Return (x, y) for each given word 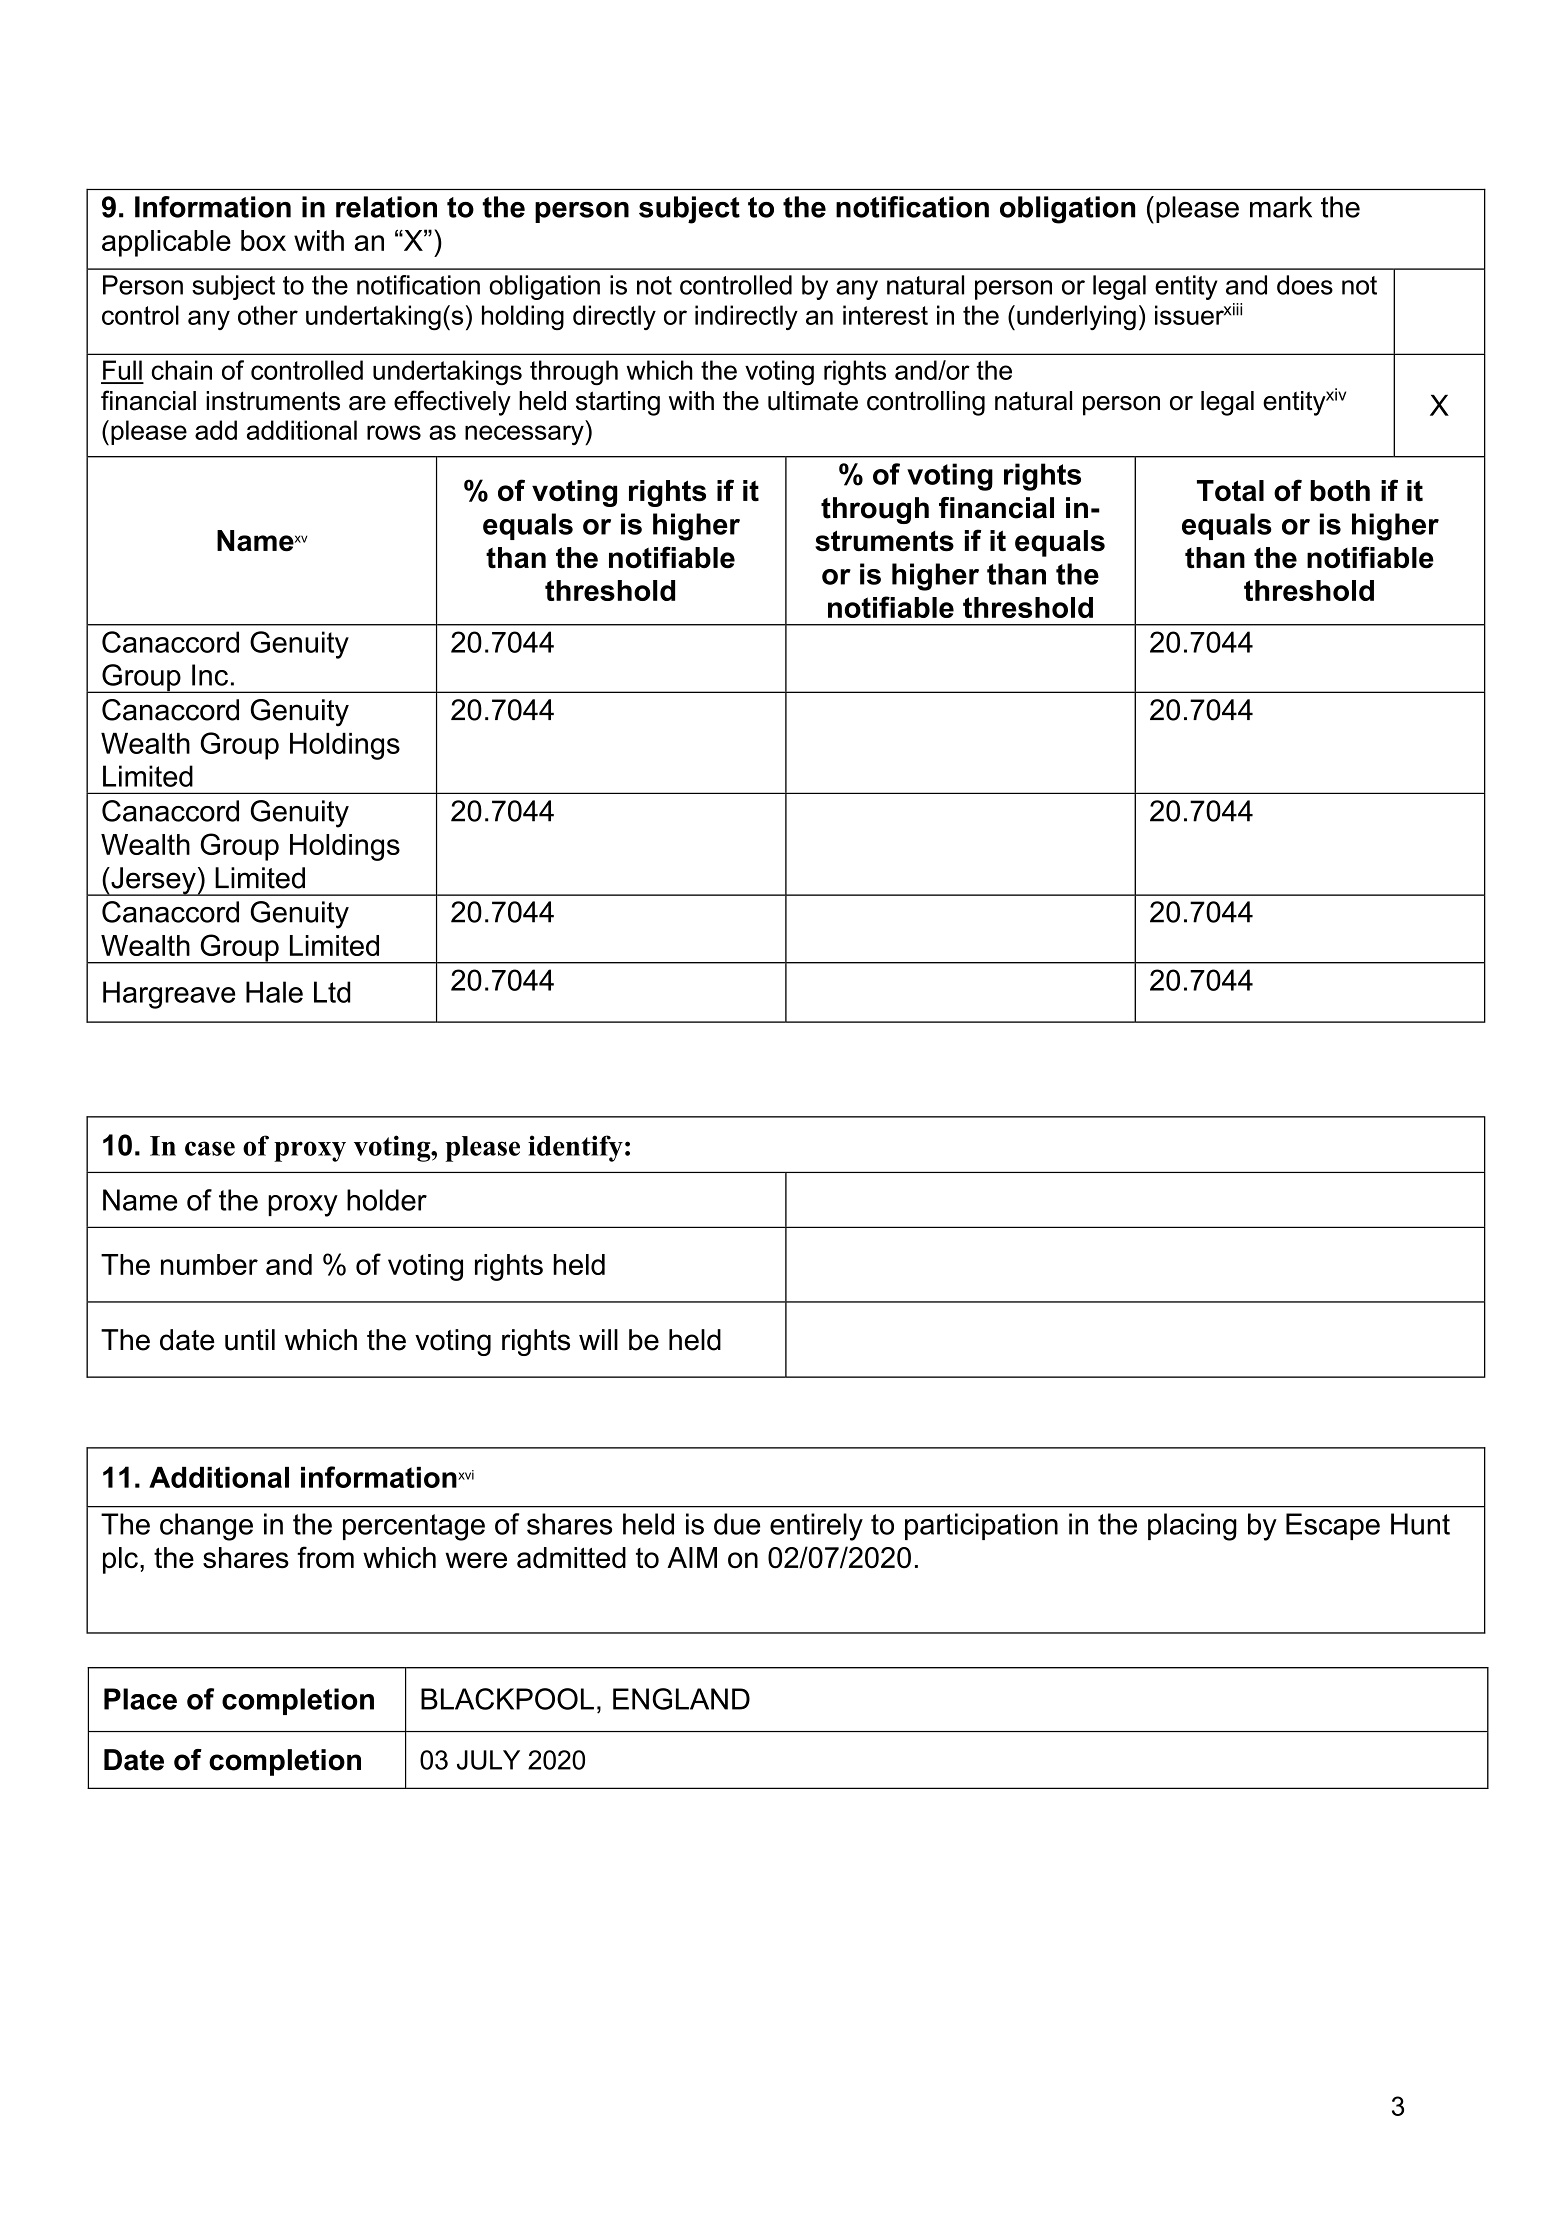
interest (885, 315)
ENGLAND (681, 1699)
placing (1192, 1527)
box (263, 240)
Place (140, 1699)
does (1305, 285)
